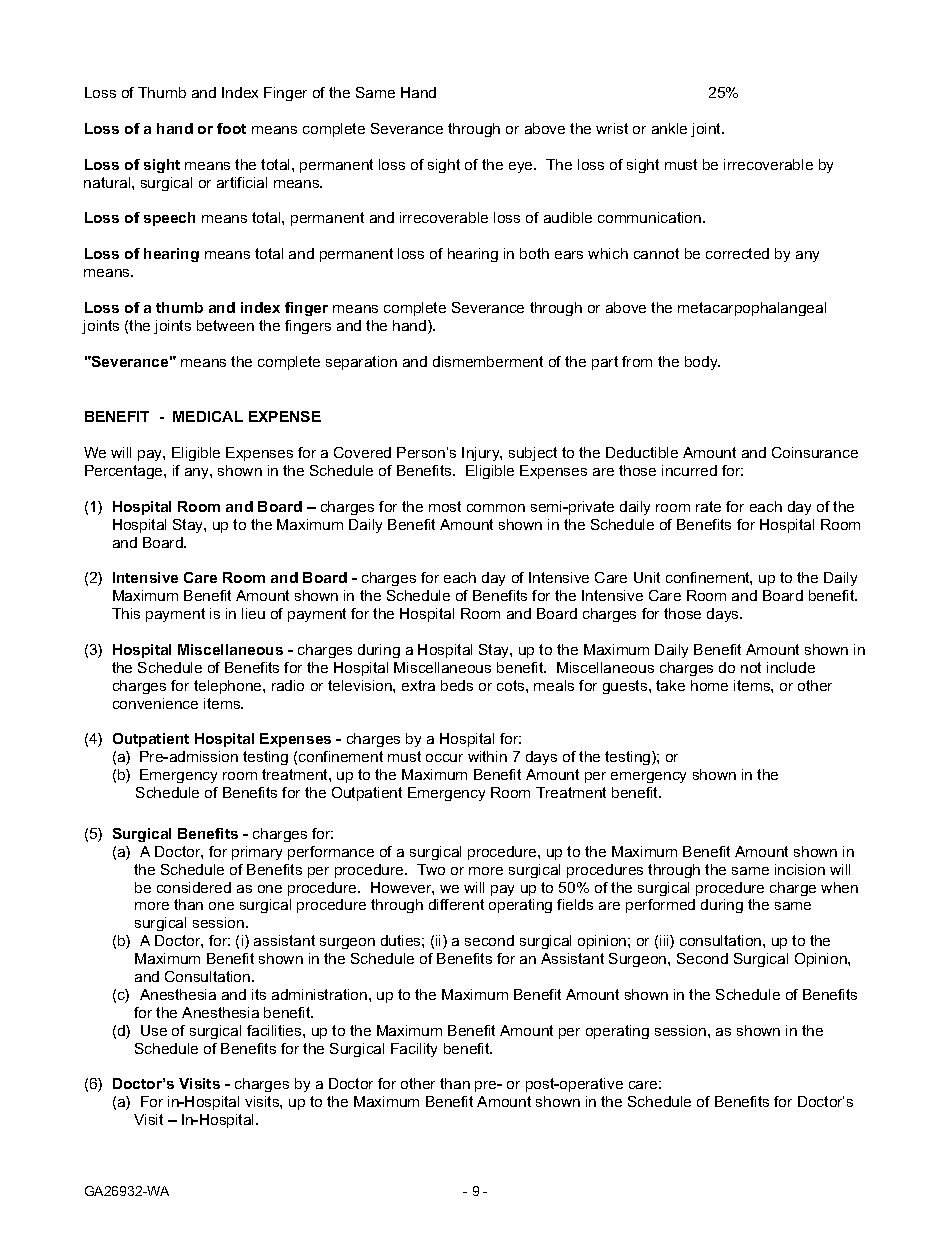  Describe the element at coordinates (791, 667) in the page. I see `include` at that location.
